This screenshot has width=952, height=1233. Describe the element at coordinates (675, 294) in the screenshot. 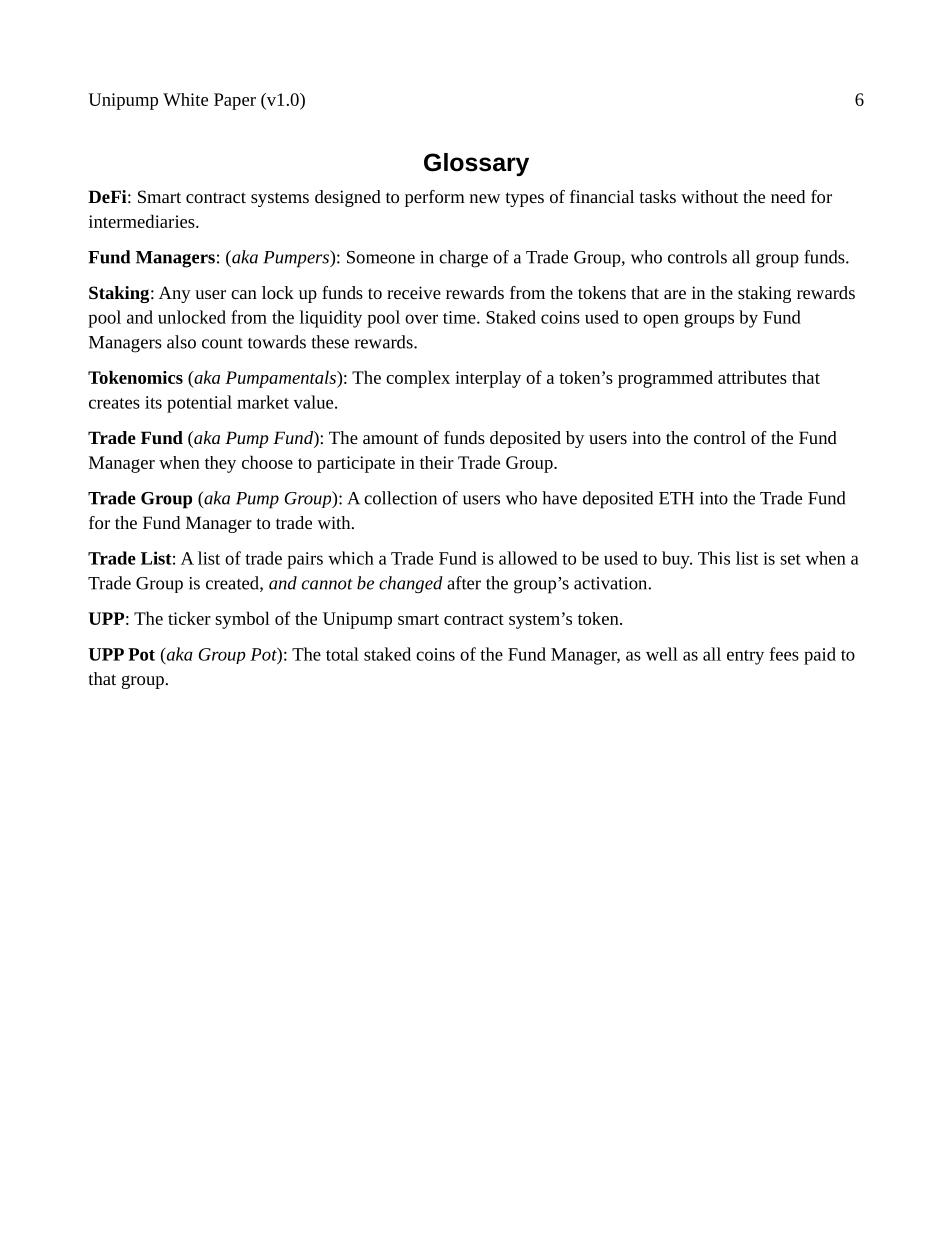

I see `are` at that location.
